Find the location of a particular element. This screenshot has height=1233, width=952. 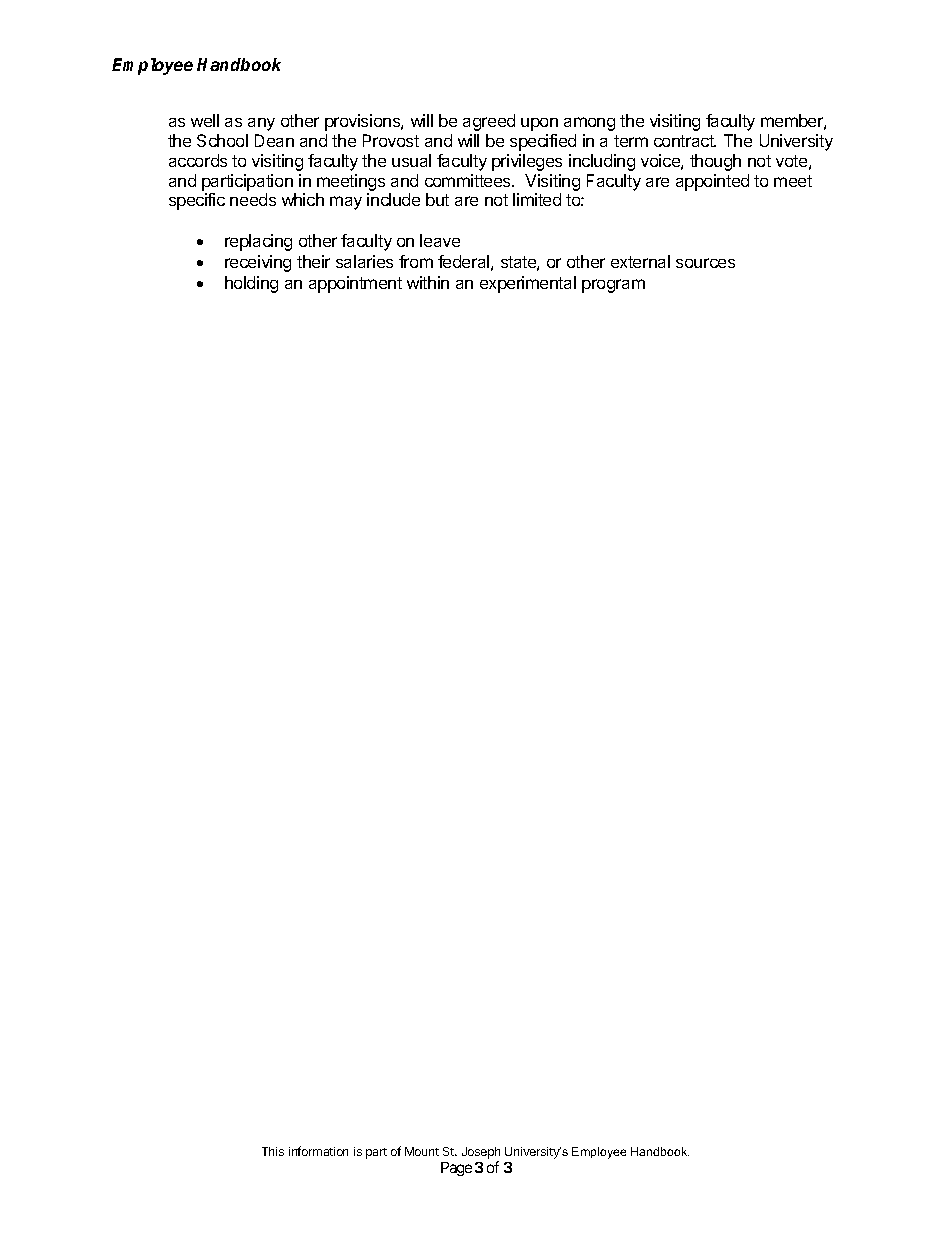

appointment is located at coordinates (355, 284).
